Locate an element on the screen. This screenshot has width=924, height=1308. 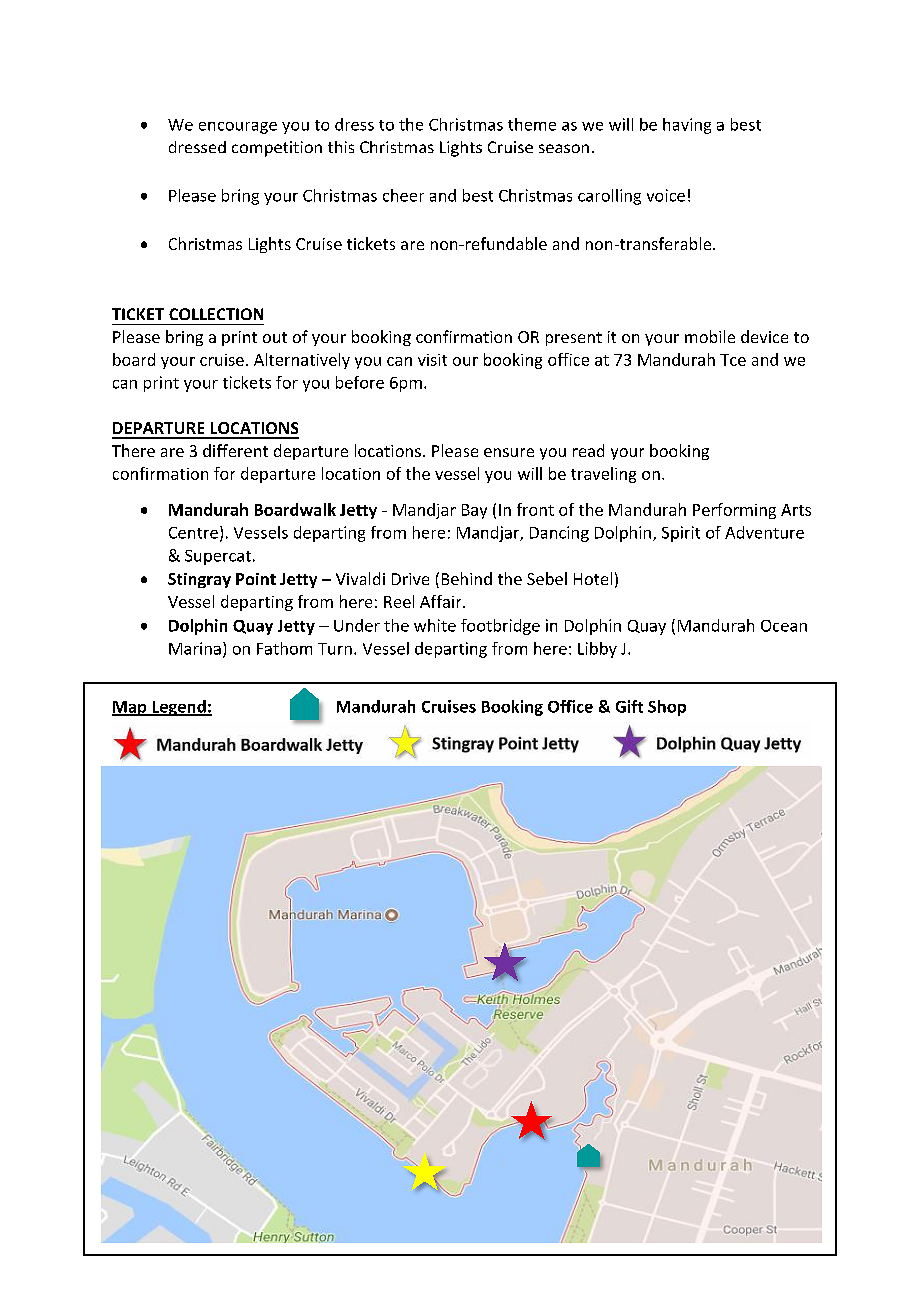
Centre is located at coordinates (193, 533).
